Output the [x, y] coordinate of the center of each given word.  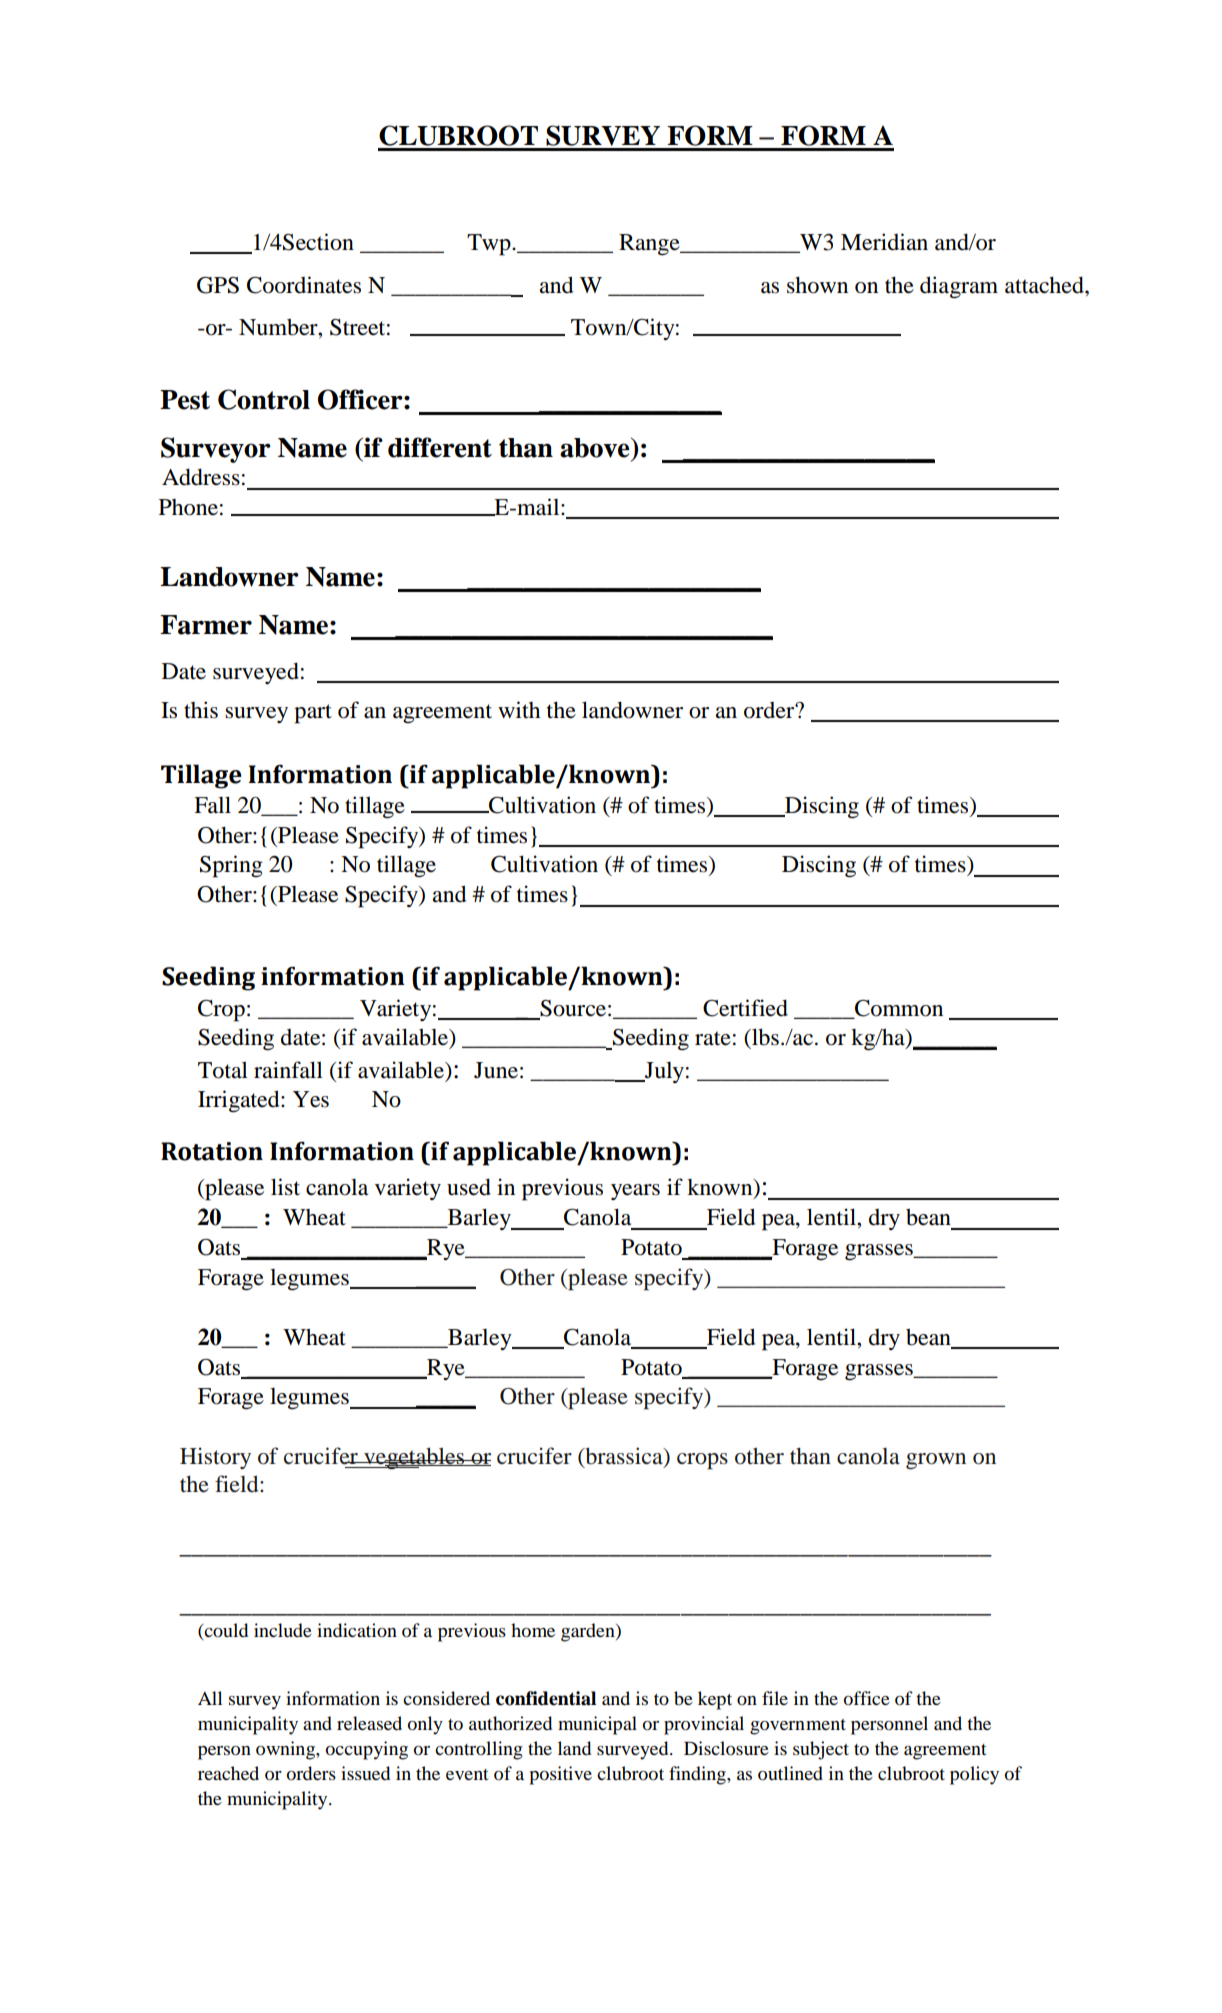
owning [286, 1750]
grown [936, 1461]
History [215, 1458]
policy [974, 1775]
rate [713, 1038]
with [519, 709]
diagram [959, 287]
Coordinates [304, 285]
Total [223, 1070]
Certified [745, 1008]
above [596, 448]
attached [1045, 285]
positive [560, 1775]
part [313, 714]
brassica [624, 1456]
